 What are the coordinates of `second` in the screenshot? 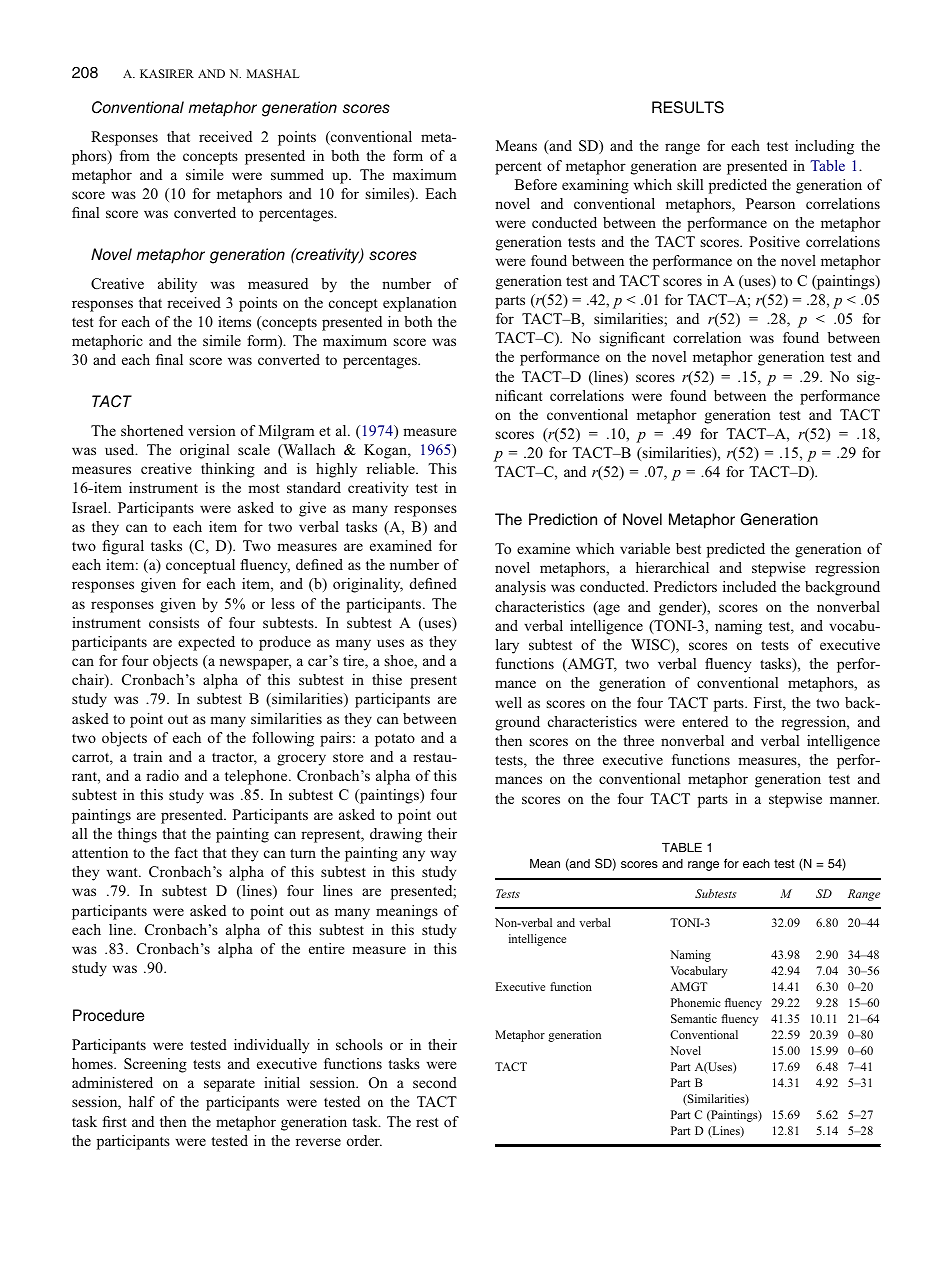 It's located at (435, 1082).
